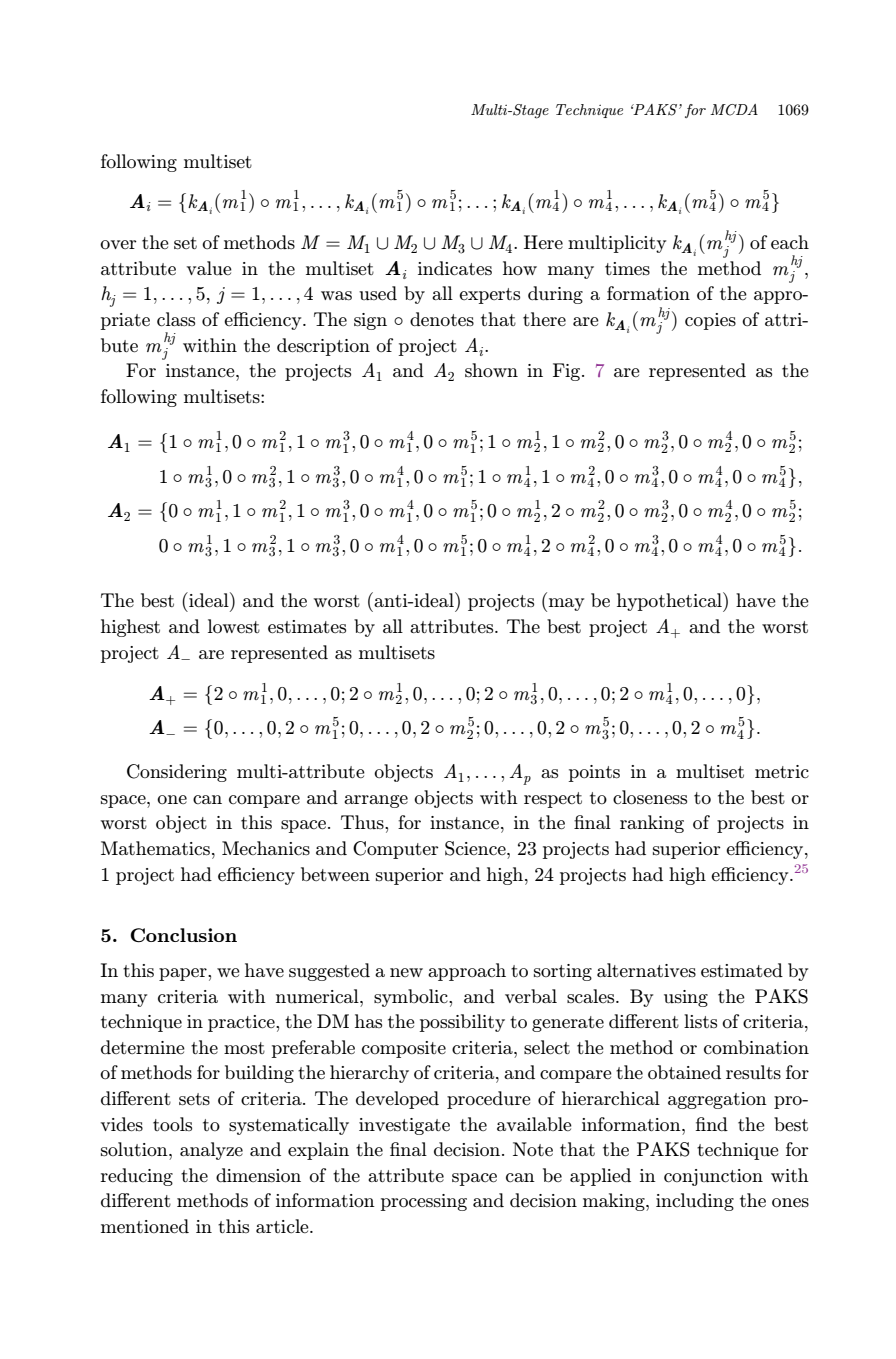  What do you see at coordinates (566, 604) in the document?
I see `may` at bounding box center [566, 604].
